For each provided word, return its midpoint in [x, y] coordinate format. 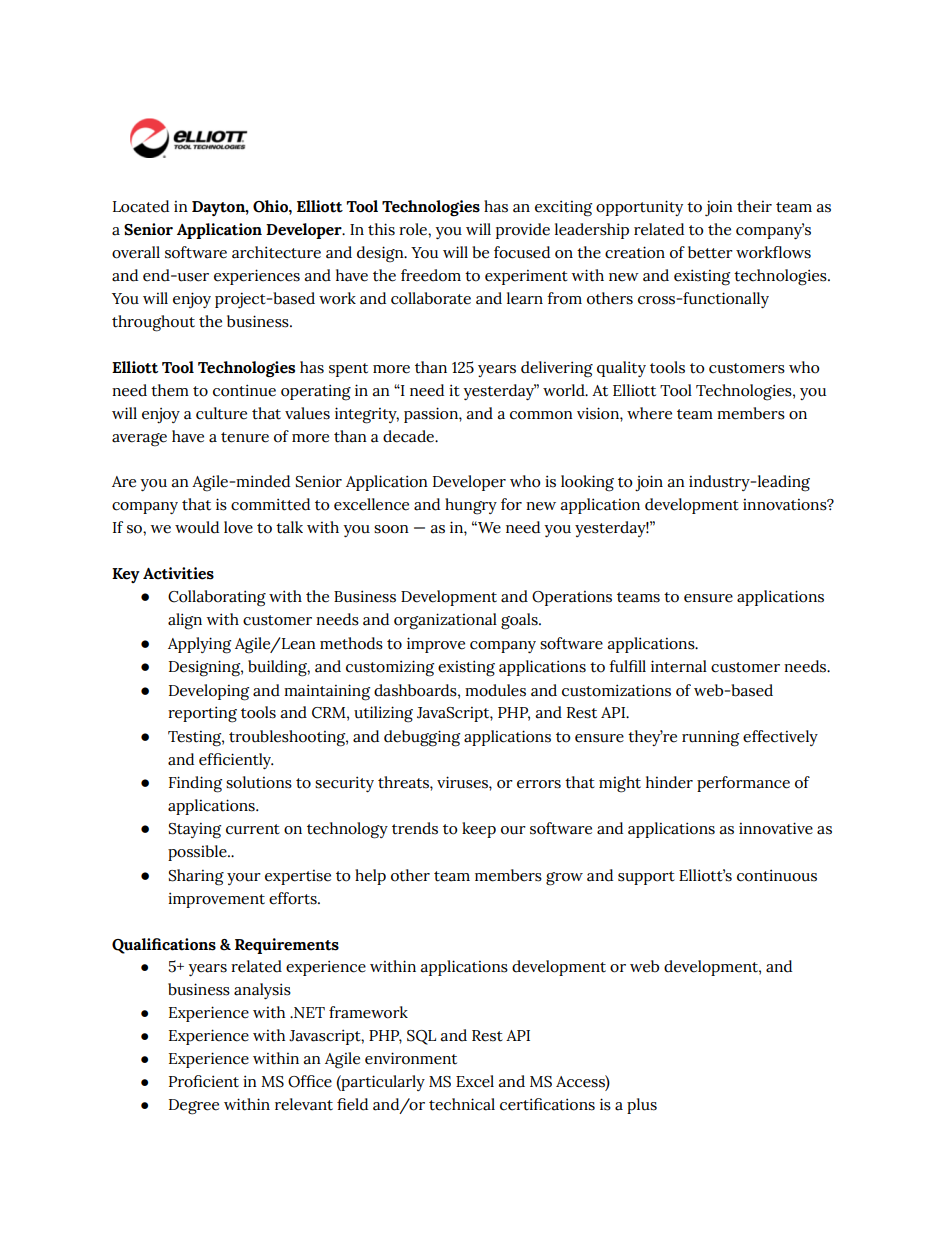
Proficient [204, 1081]
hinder [669, 782]
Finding [195, 784]
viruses [463, 782]
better [710, 252]
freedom [431, 275]
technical [462, 1104]
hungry [471, 506]
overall [136, 252]
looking [587, 483]
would [197, 527]
